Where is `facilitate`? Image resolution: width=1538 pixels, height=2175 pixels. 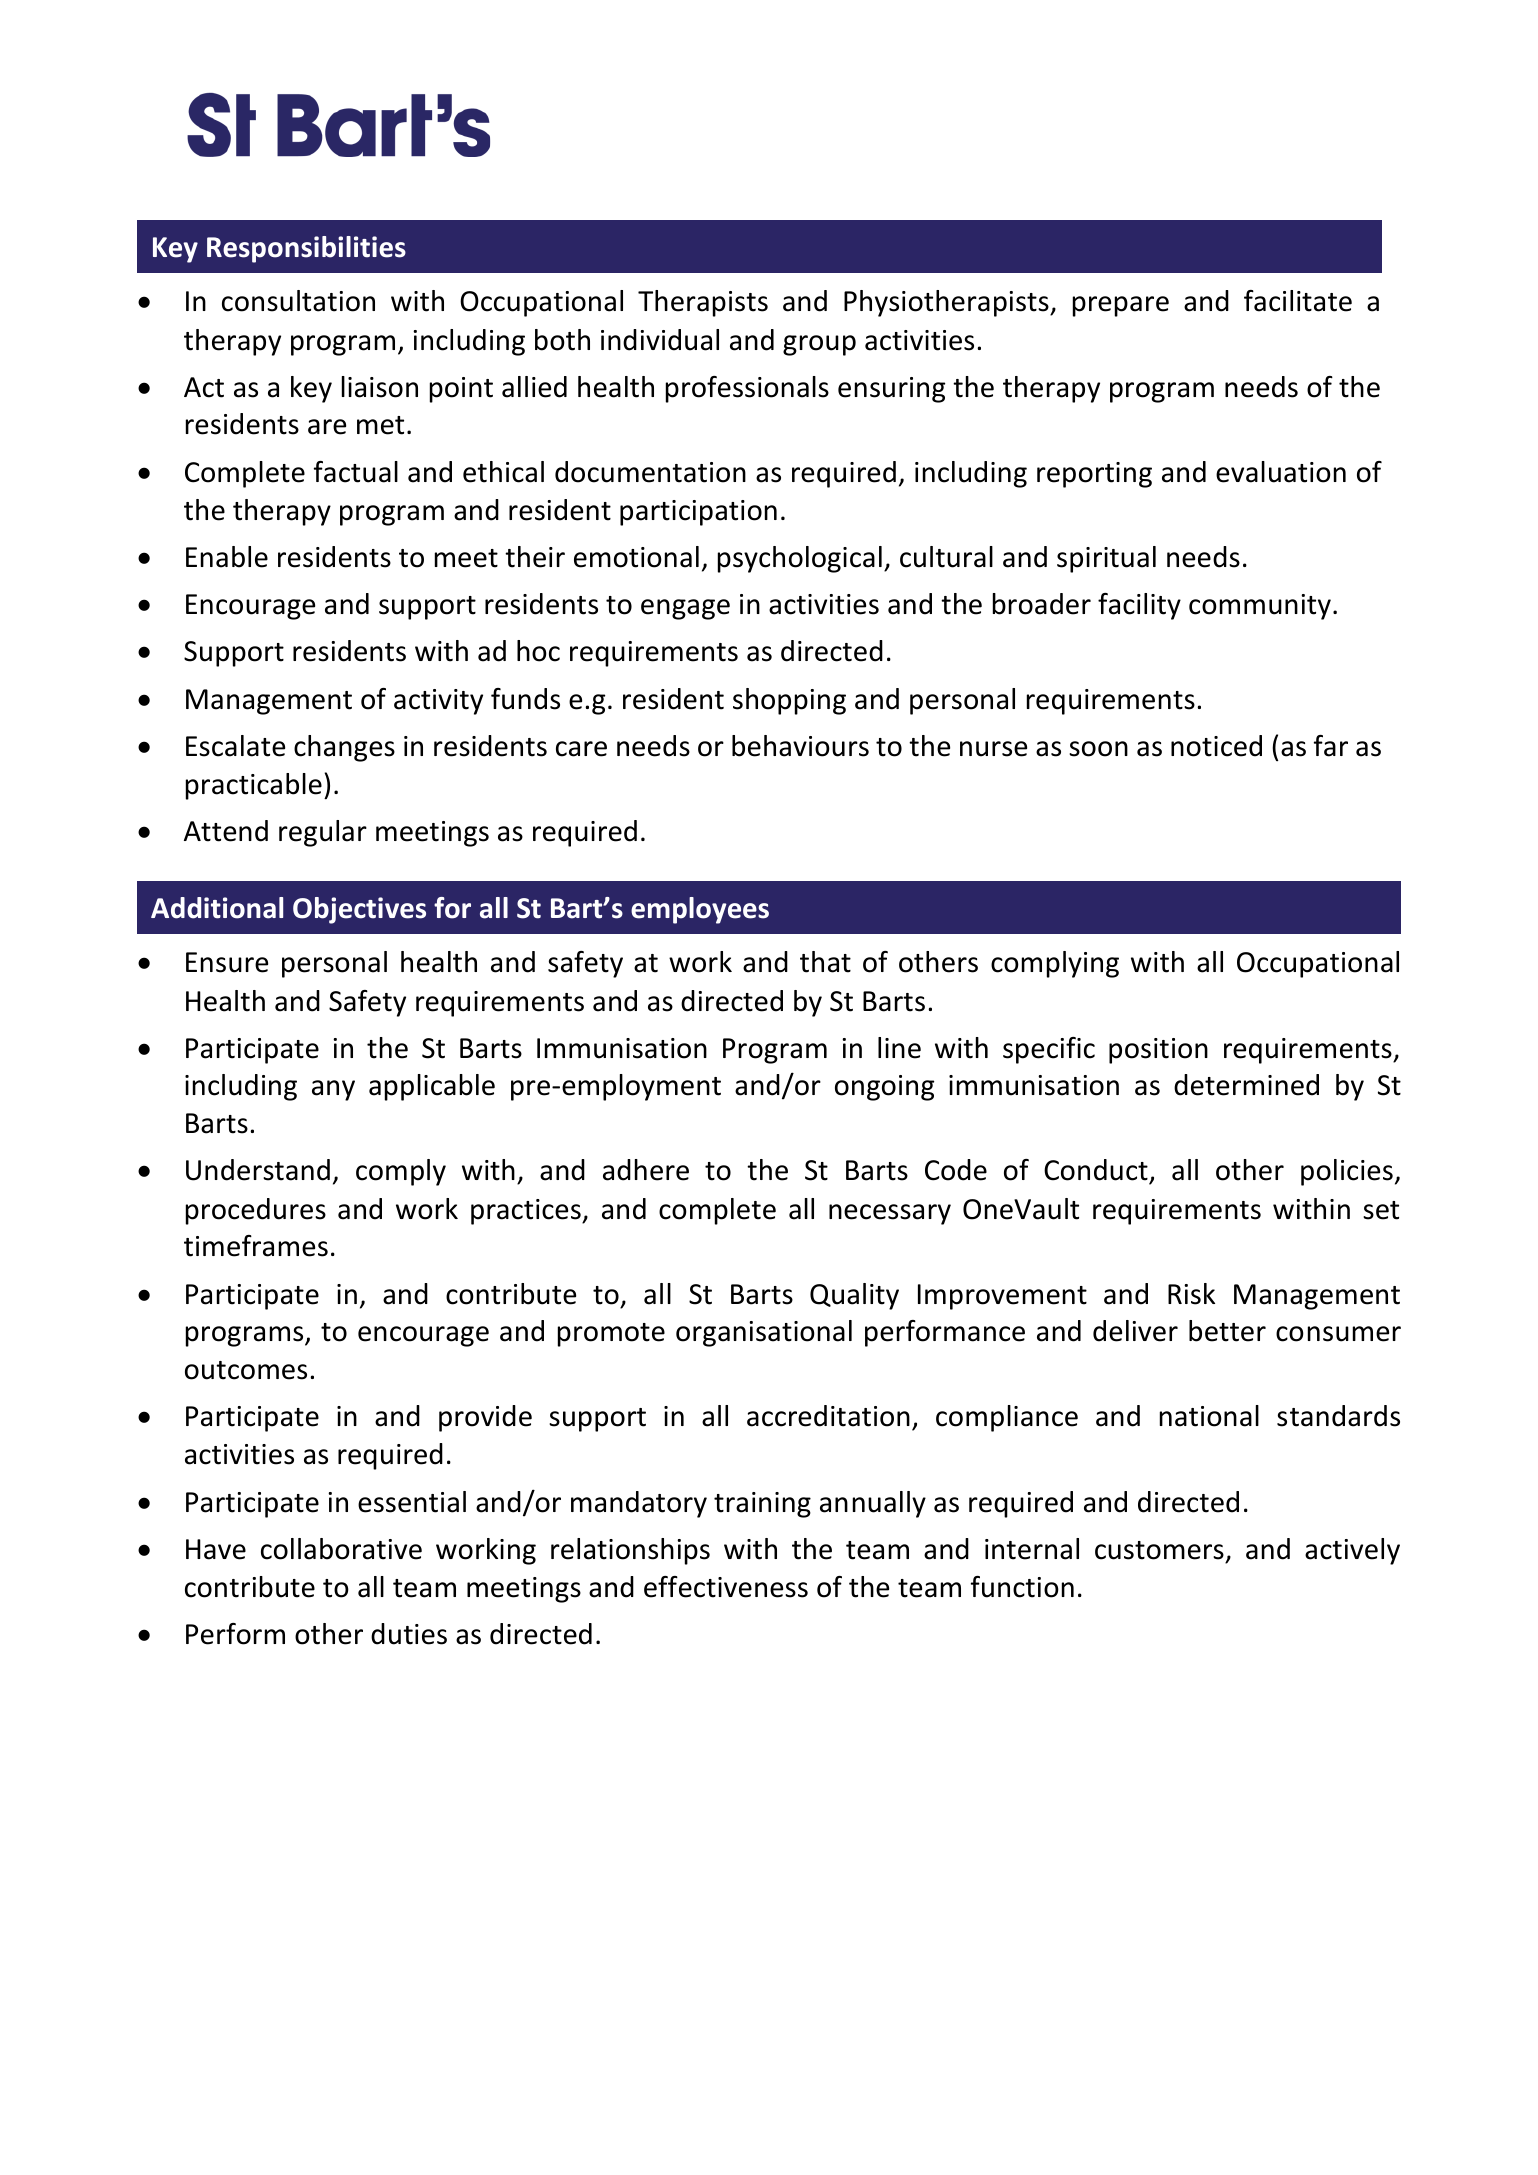
facilitate is located at coordinates (1298, 301).
